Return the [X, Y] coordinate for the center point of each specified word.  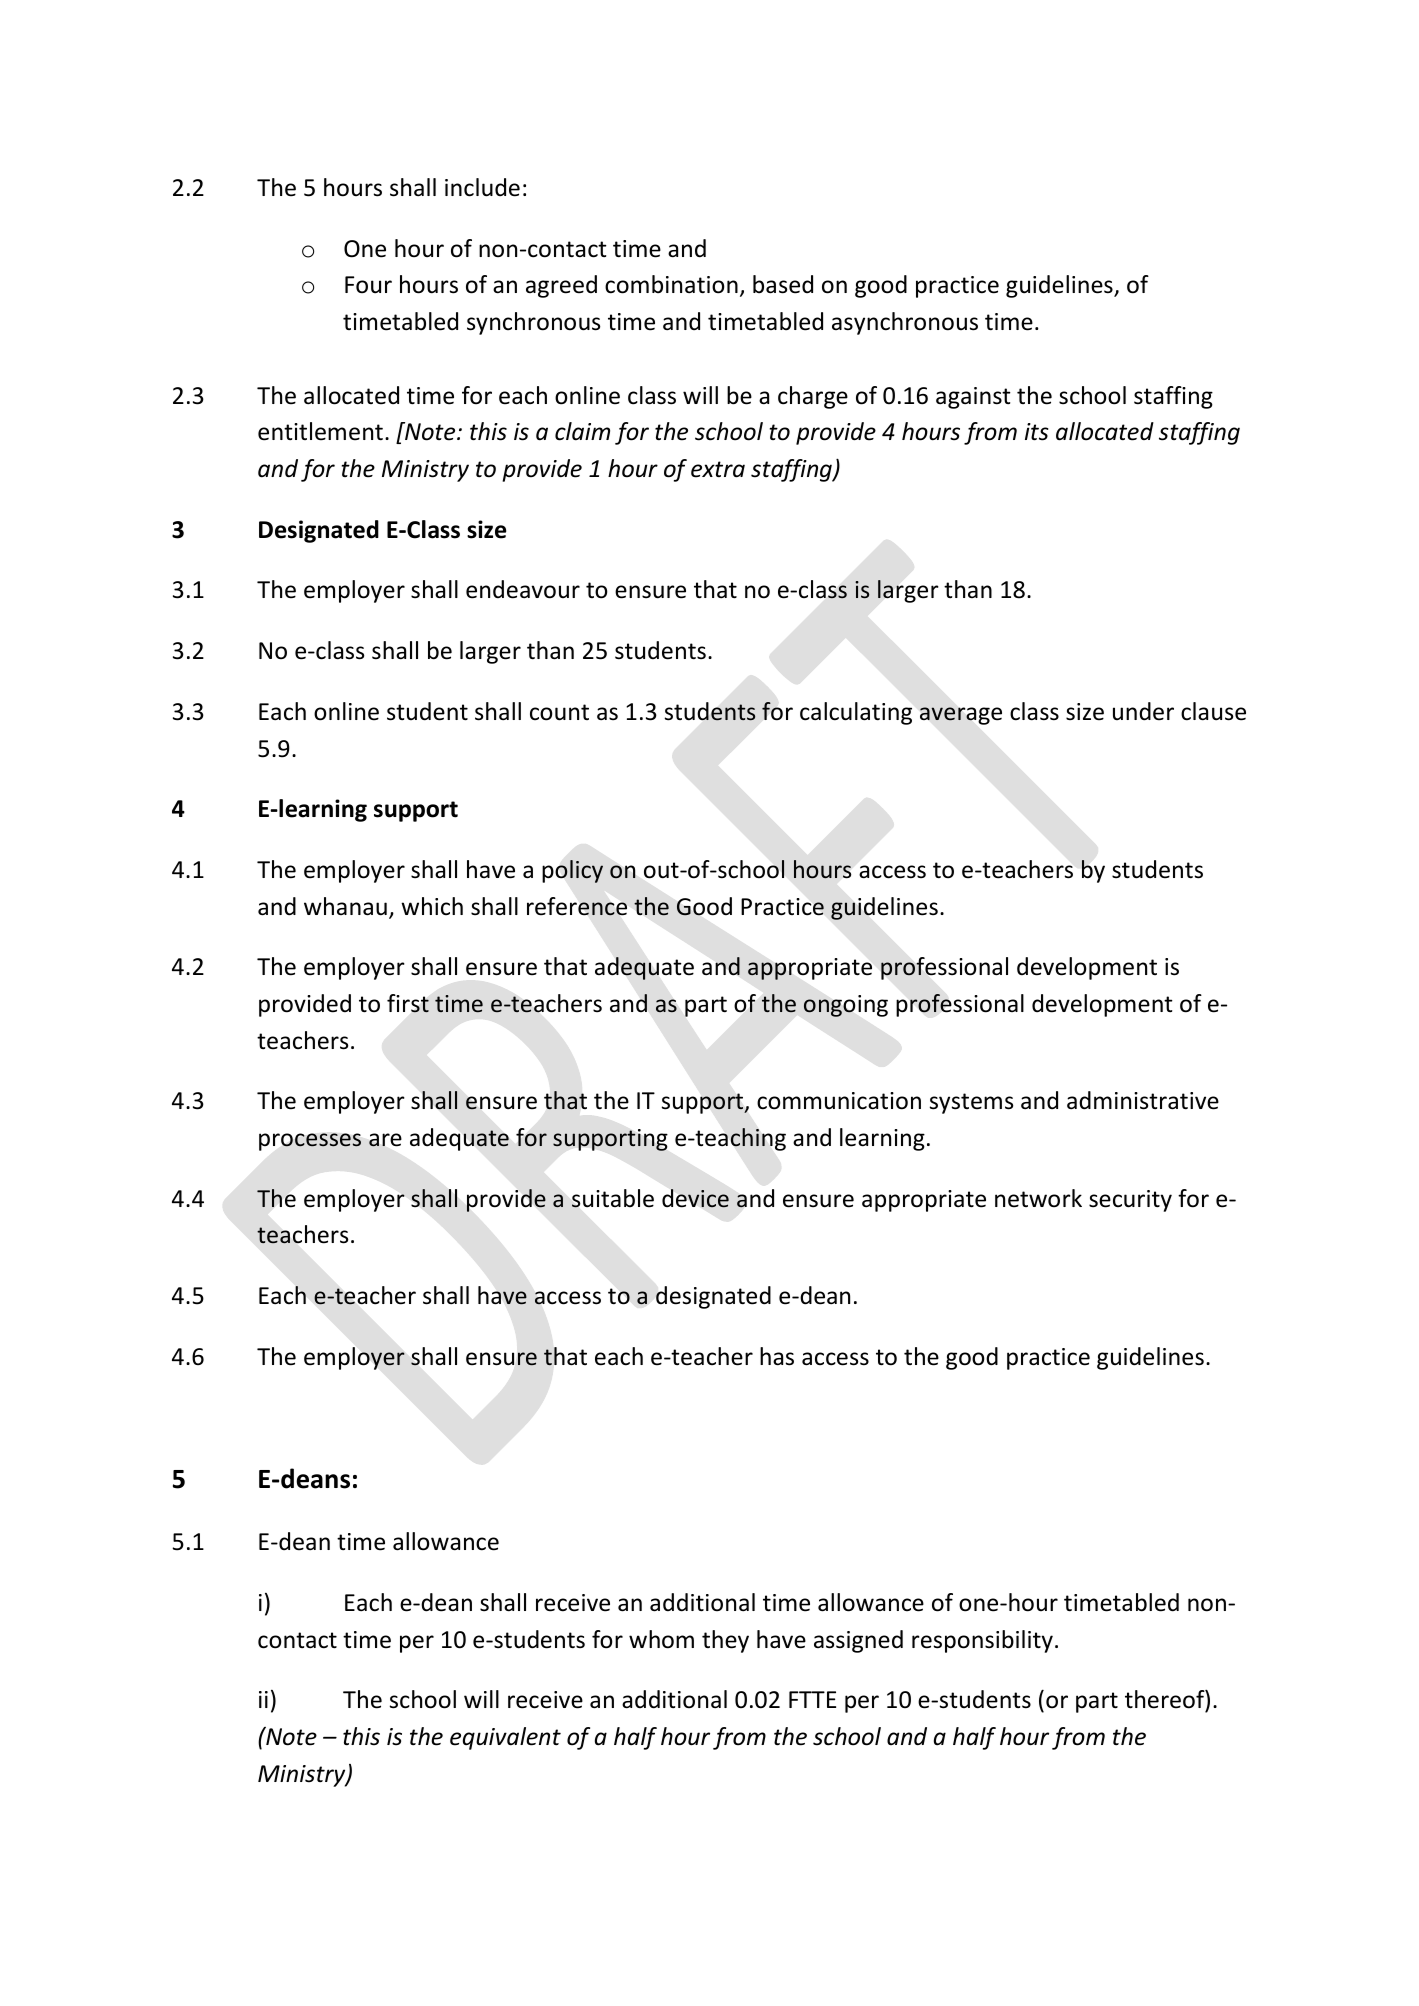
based [783, 284]
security [1130, 1201]
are [385, 1140]
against [973, 398]
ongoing [846, 1006]
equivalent [505, 1738]
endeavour [523, 589]
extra [718, 469]
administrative [1143, 1100]
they [725, 1641]
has [777, 1356]
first [408, 1003]
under [1143, 711]
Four [368, 285]
